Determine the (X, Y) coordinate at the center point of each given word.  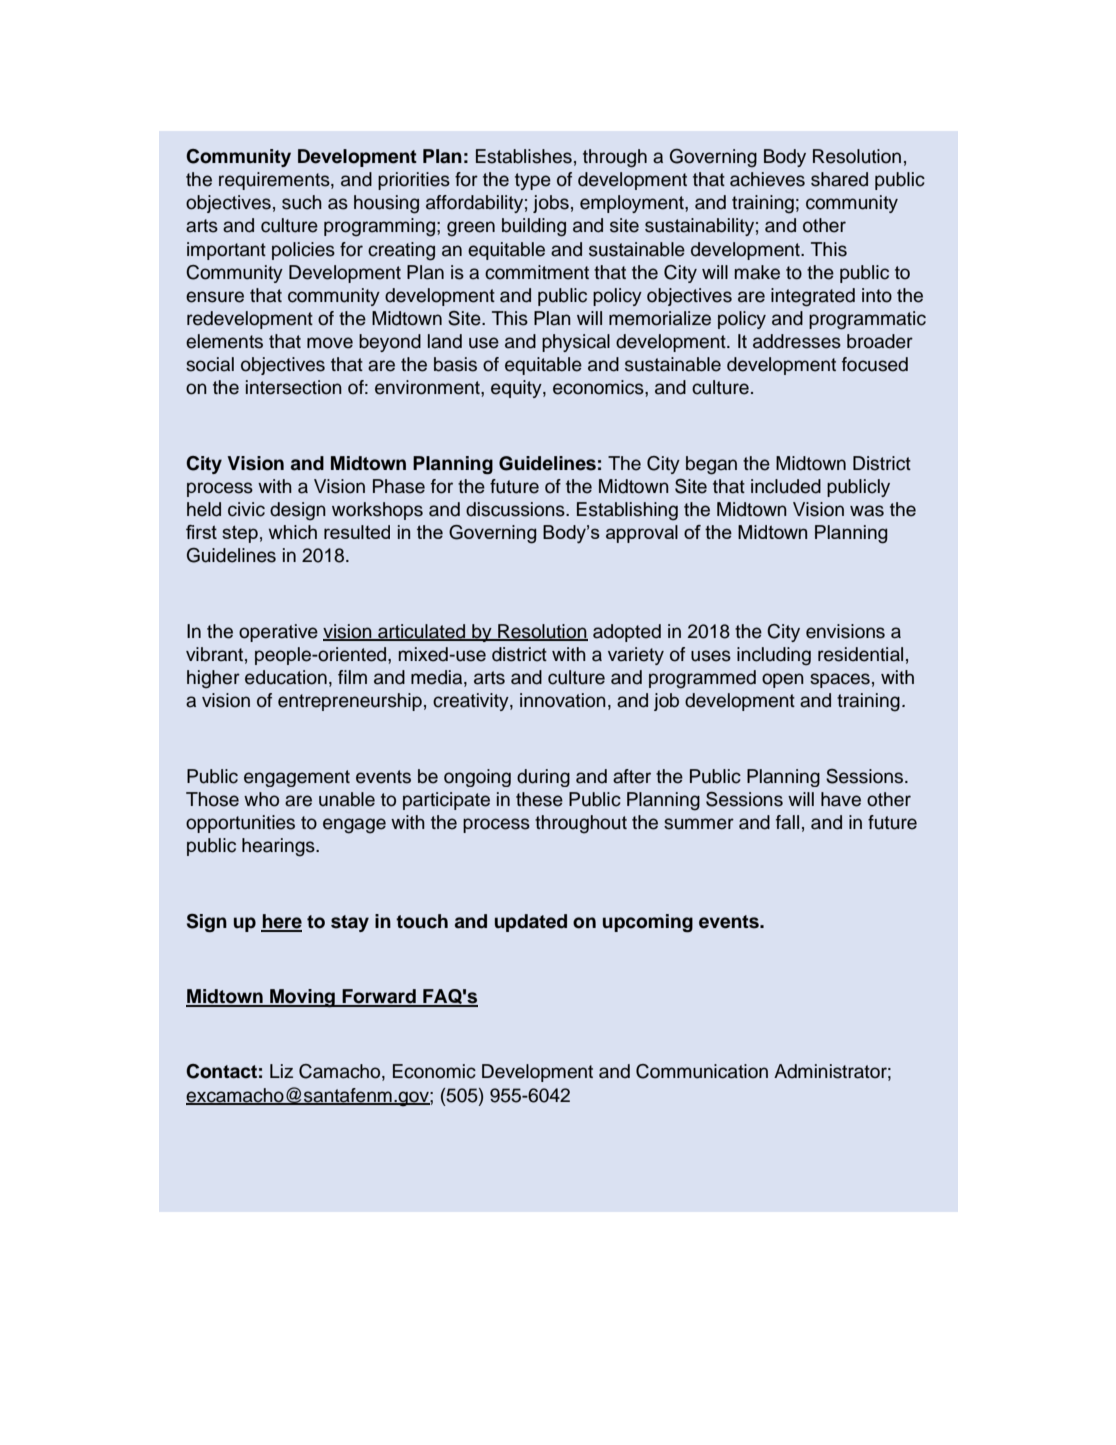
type (533, 181)
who (261, 799)
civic (246, 509)
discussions (516, 509)
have (841, 799)
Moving (302, 998)
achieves (767, 179)
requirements (275, 181)
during (543, 778)
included (786, 486)
